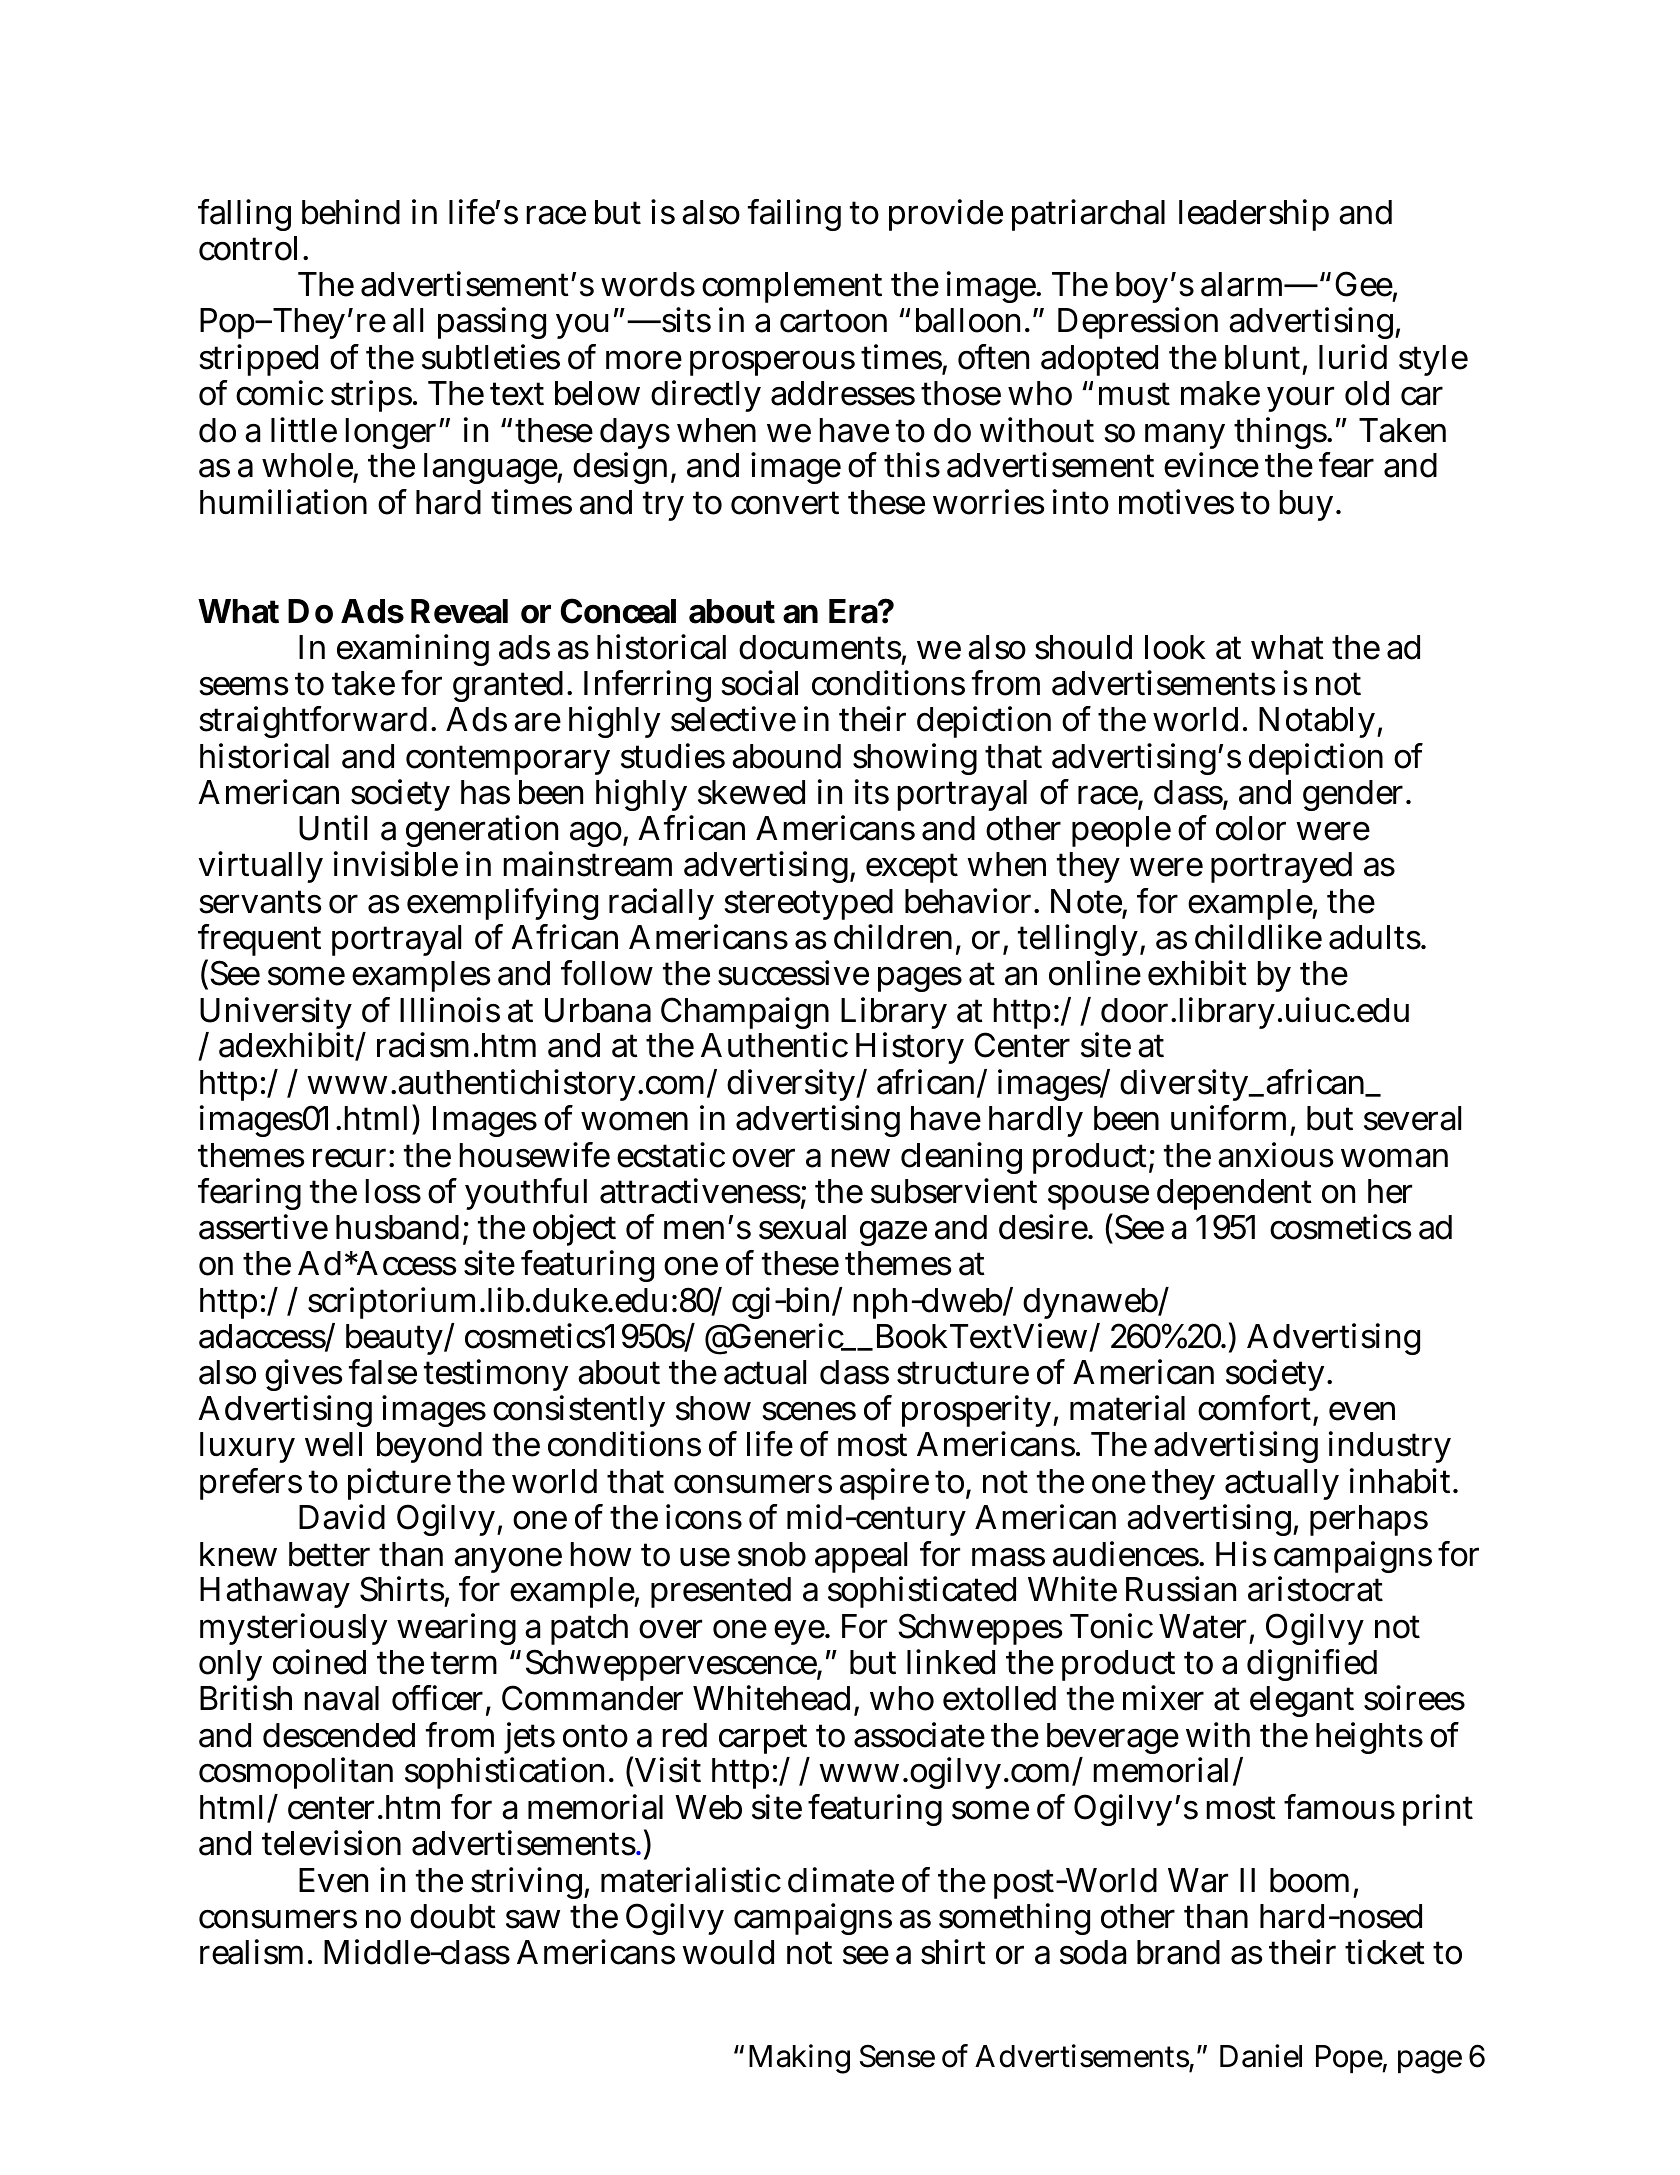  I want to click on loss, so click(393, 1191).
